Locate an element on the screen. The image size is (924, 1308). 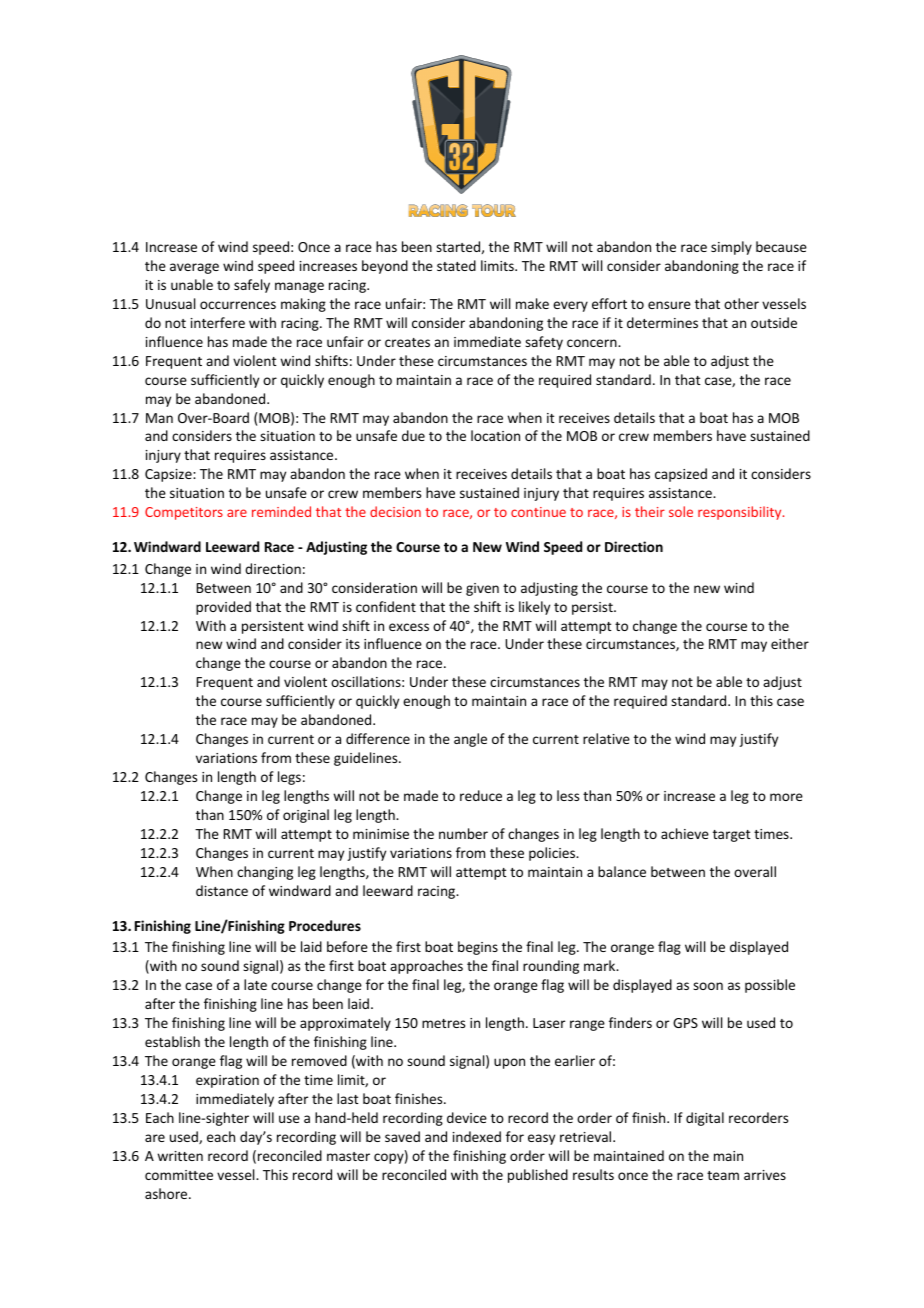
responsibility is located at coordinates (741, 513).
